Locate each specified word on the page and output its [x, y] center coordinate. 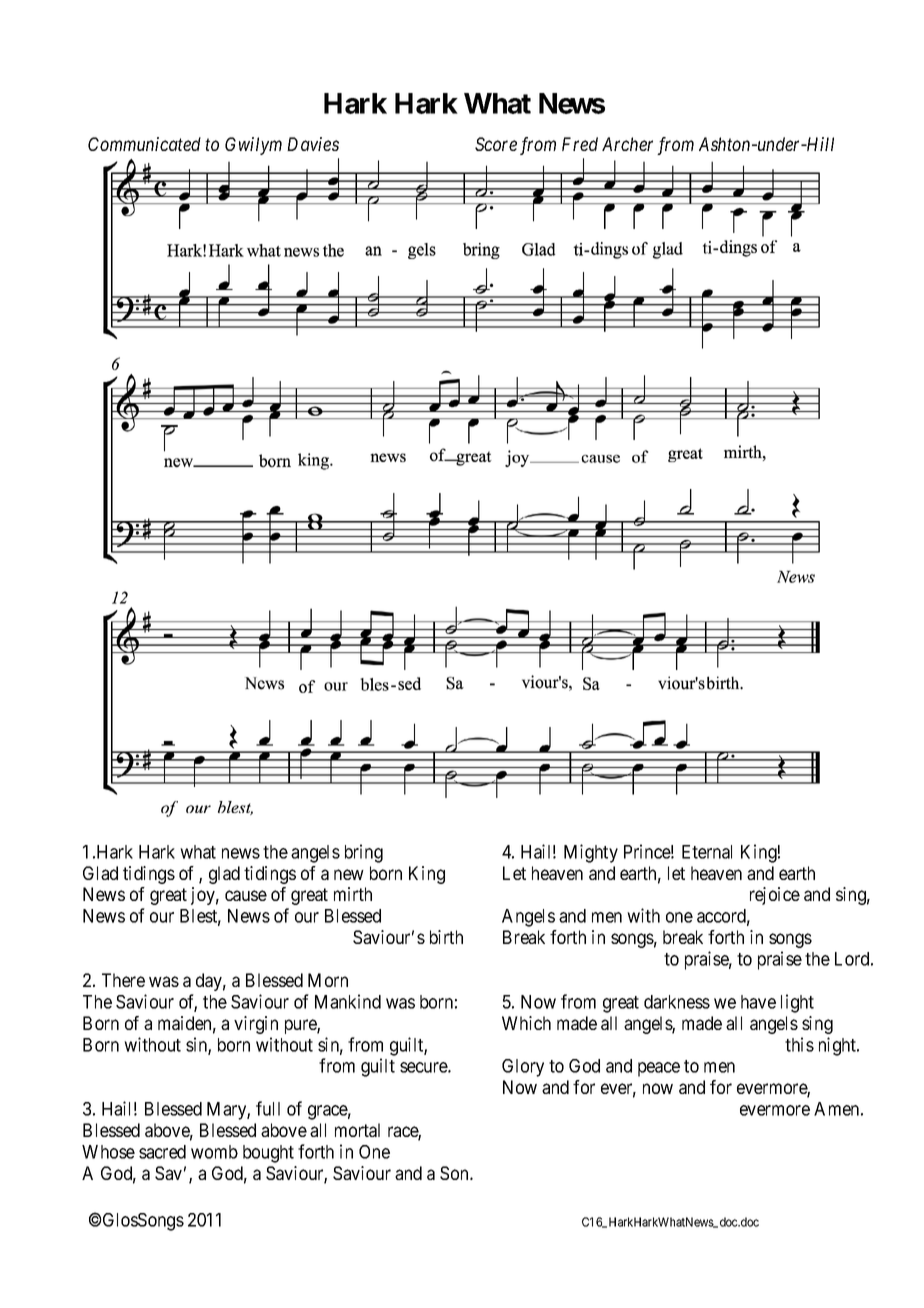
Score [496, 144]
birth [446, 937]
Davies [313, 144]
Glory [523, 1068]
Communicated [144, 144]
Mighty [591, 853]
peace [659, 1069]
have [758, 1002]
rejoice [775, 896]
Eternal [707, 852]
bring [364, 853]
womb [214, 1152]
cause [246, 895]
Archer [627, 144]
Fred [580, 144]
